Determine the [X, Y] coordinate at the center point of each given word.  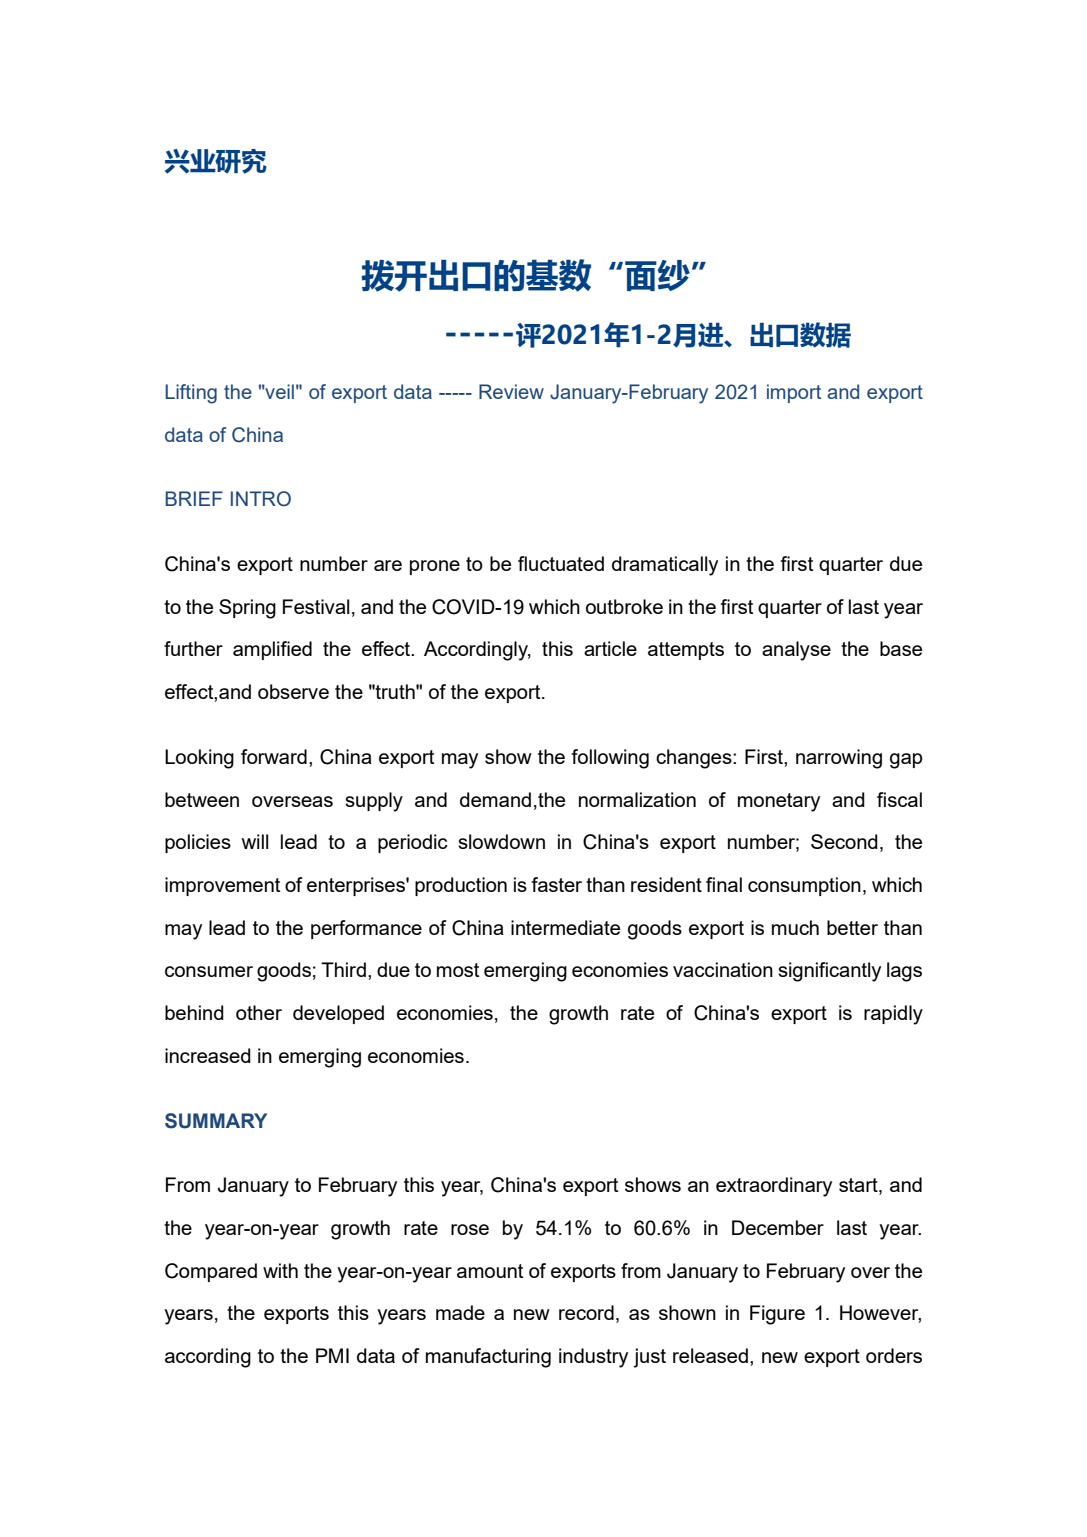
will [255, 841]
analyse [796, 651]
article [610, 648]
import [794, 393]
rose [470, 1229]
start [859, 1186]
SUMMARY [216, 1121]
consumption [804, 886]
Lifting [191, 394]
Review [511, 391]
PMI [332, 1355]
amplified [272, 650]
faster [557, 884]
